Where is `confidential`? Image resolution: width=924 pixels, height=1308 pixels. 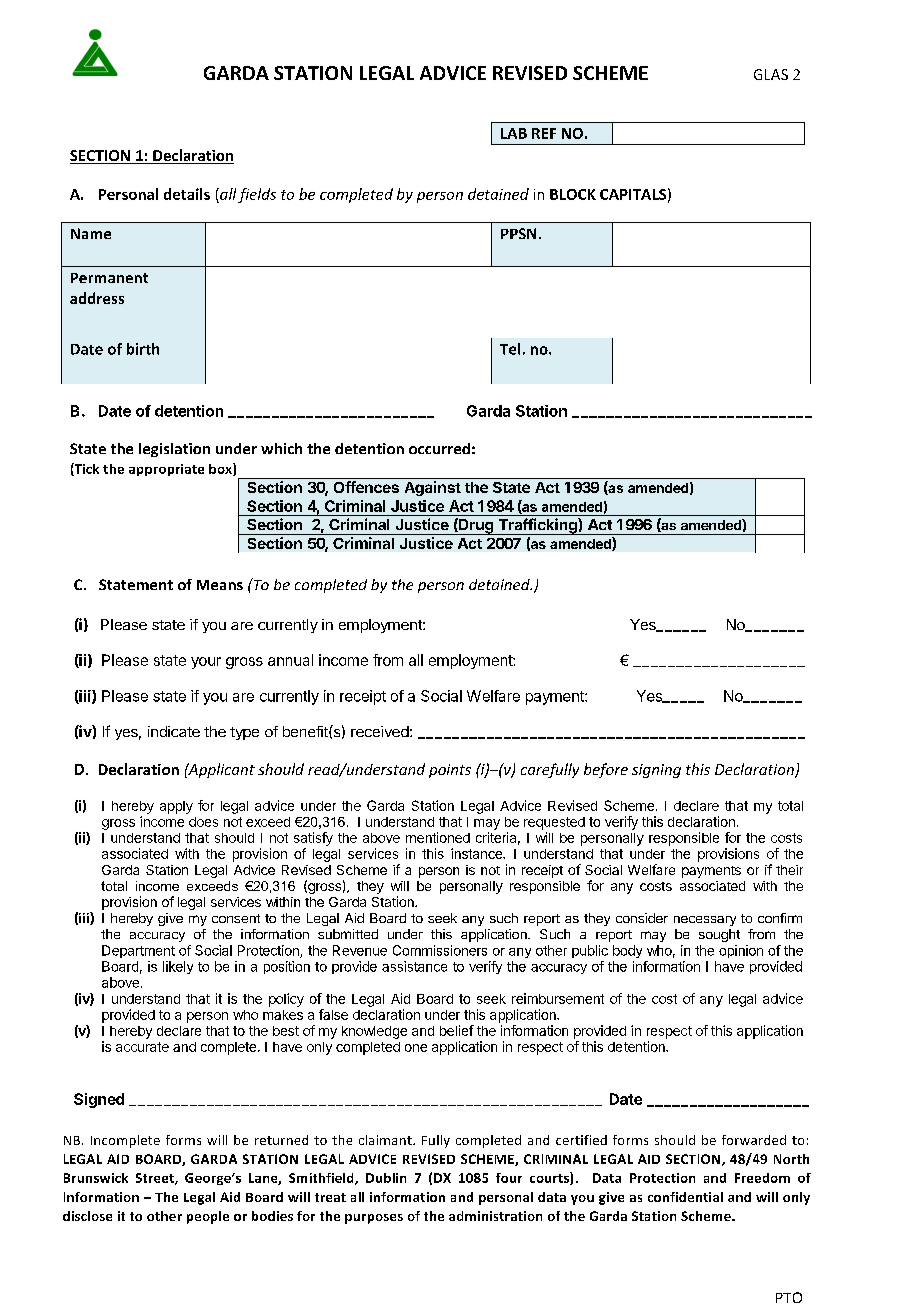 confidential is located at coordinates (685, 1197).
